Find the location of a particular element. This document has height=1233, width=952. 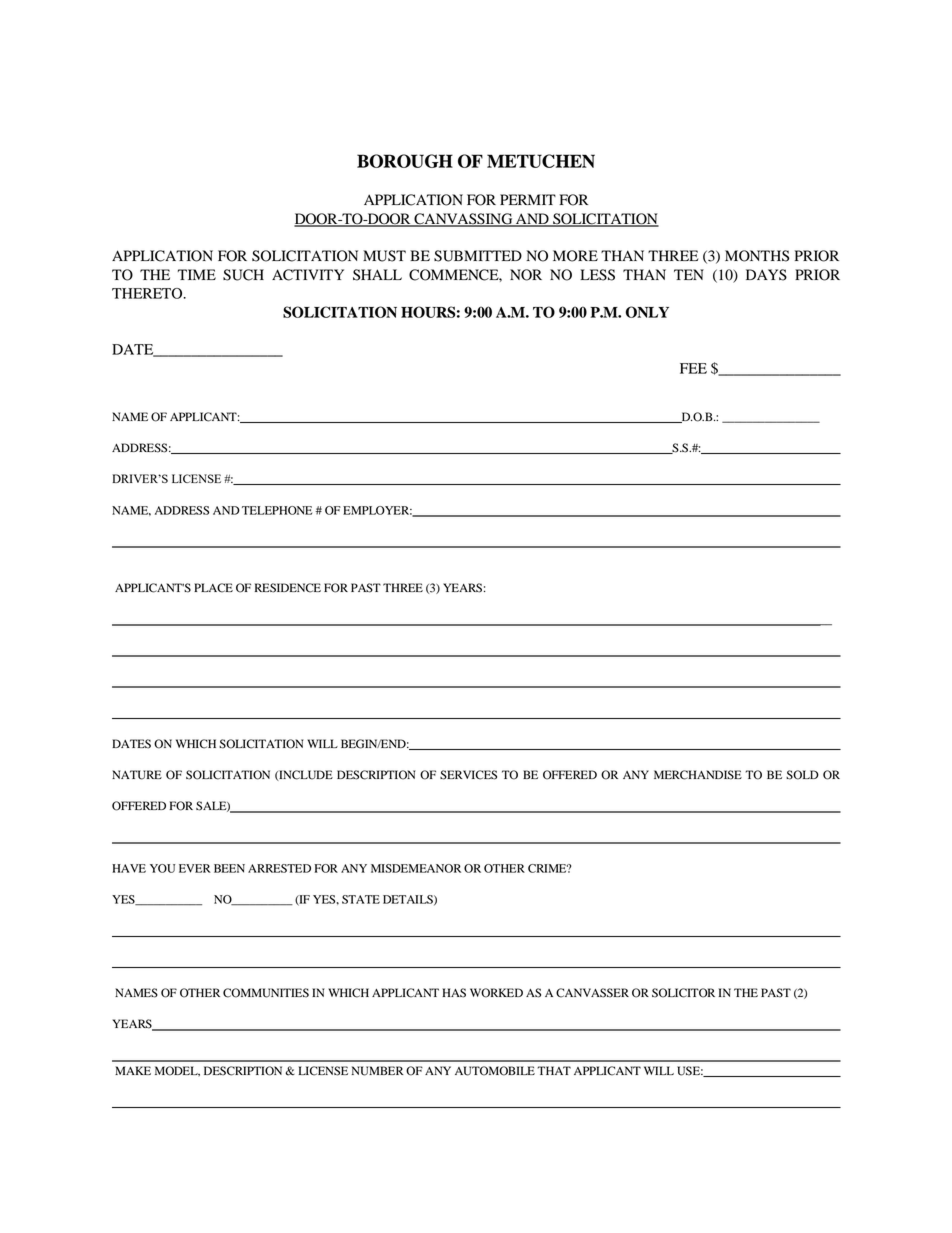

MERCHANDISE is located at coordinates (698, 775).
